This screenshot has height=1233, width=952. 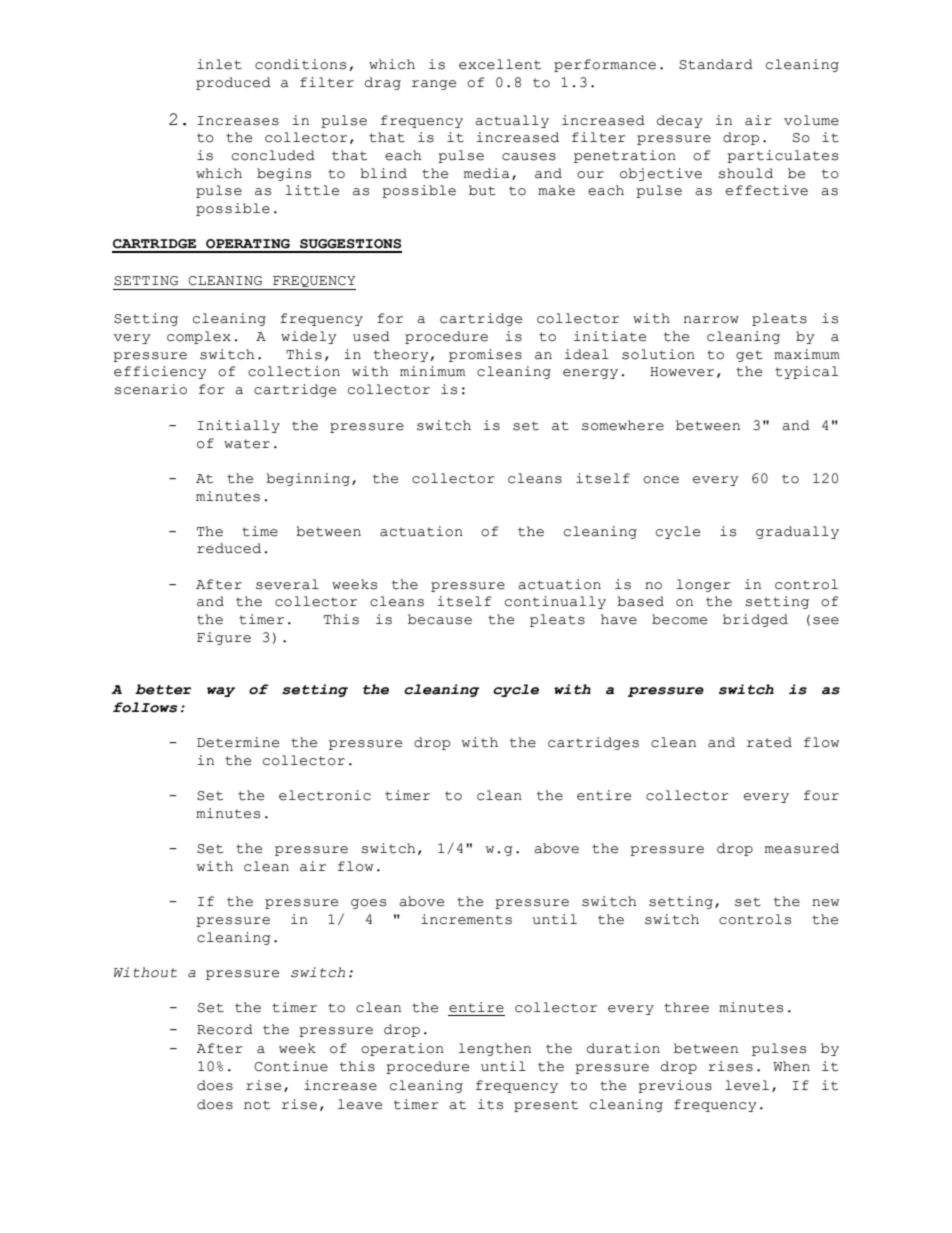 What do you see at coordinates (512, 121) in the screenshot?
I see `actually` at bounding box center [512, 121].
